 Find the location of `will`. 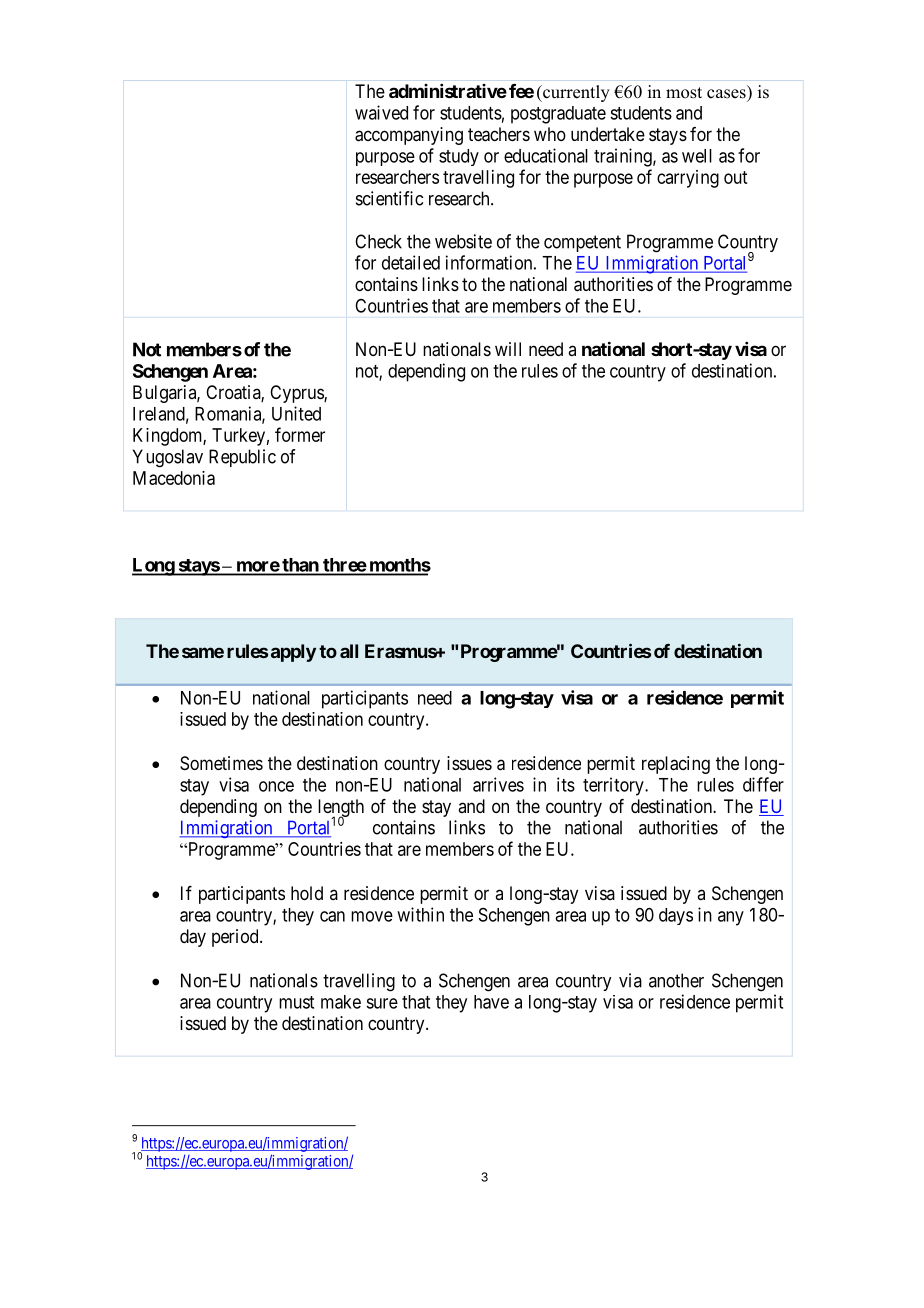

will is located at coordinates (508, 349).
